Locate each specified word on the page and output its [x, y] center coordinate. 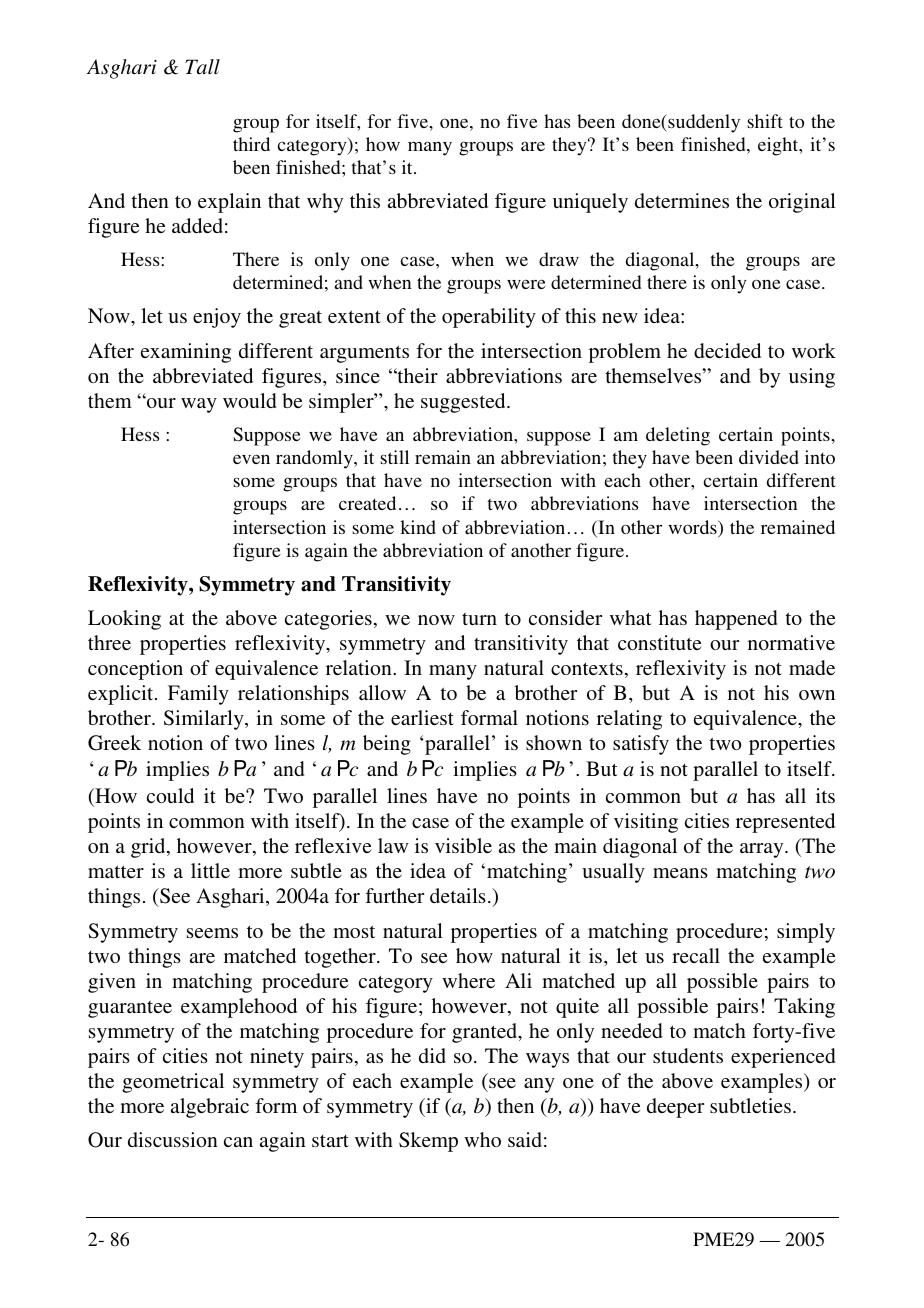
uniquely [590, 203]
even [251, 459]
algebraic [210, 1108]
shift [765, 121]
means [680, 873]
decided [727, 350]
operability [489, 318]
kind [418, 527]
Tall [202, 66]
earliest [422, 717]
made [812, 667]
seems [212, 933]
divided [769, 457]
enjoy [217, 318]
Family [198, 695]
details [458, 895]
